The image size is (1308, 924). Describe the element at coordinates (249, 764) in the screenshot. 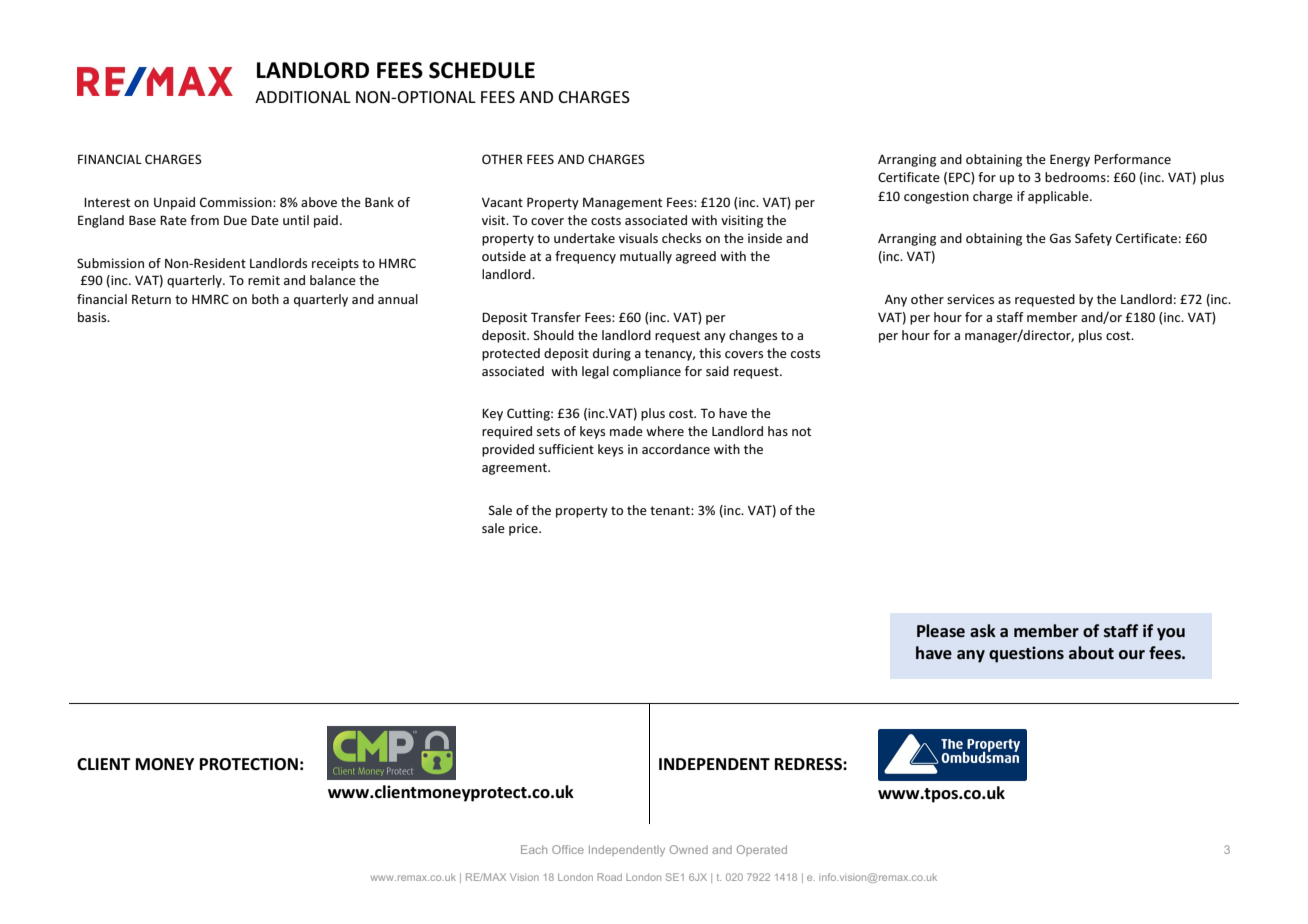

I see `PROTECTION` at that location.
